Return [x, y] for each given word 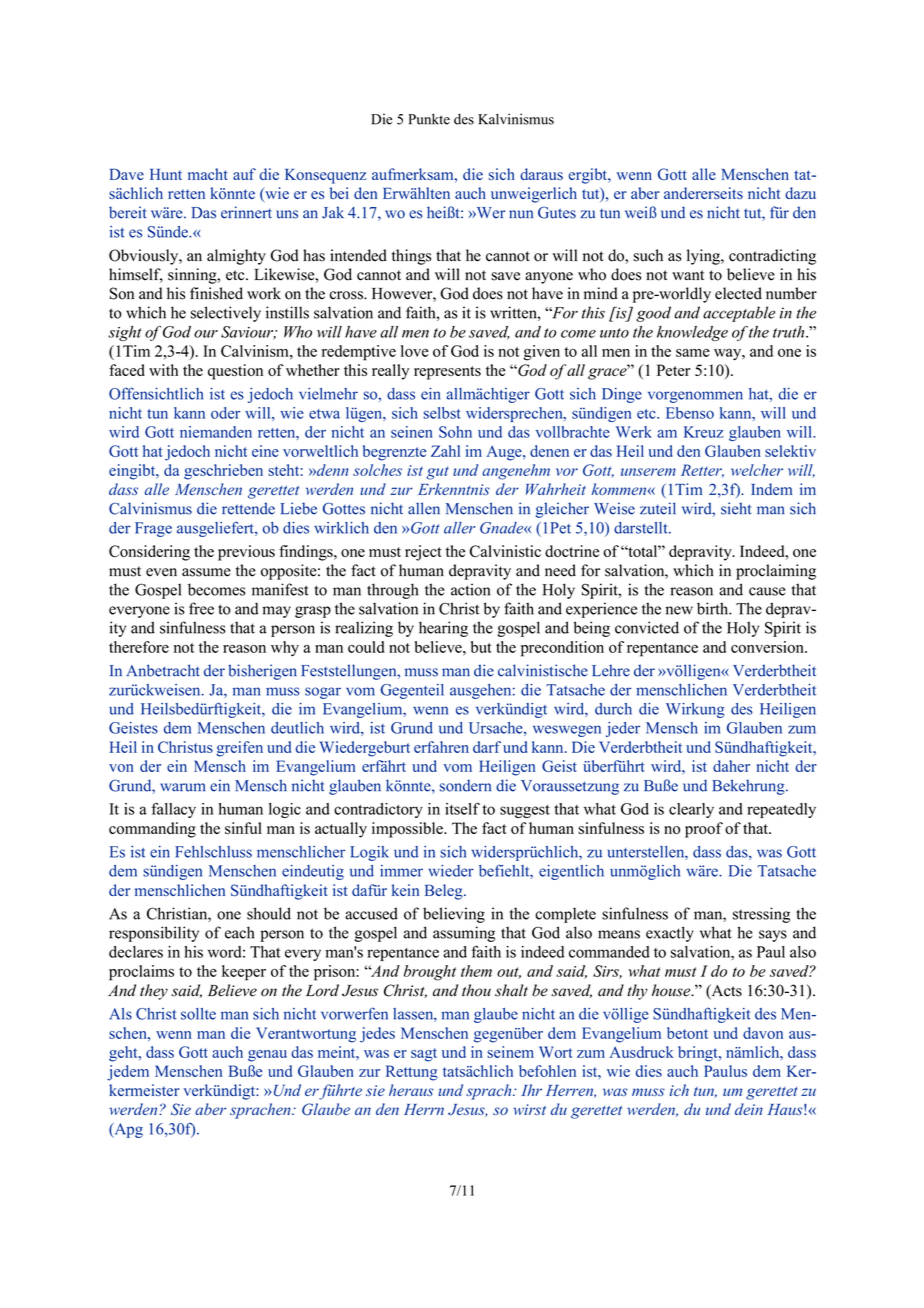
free [201, 608]
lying [704, 257]
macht [208, 174]
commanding [152, 830]
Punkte [429, 119]
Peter [674, 370]
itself [462, 808]
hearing [443, 629]
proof [704, 830]
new [679, 610]
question [235, 372]
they [154, 992]
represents [447, 373]
